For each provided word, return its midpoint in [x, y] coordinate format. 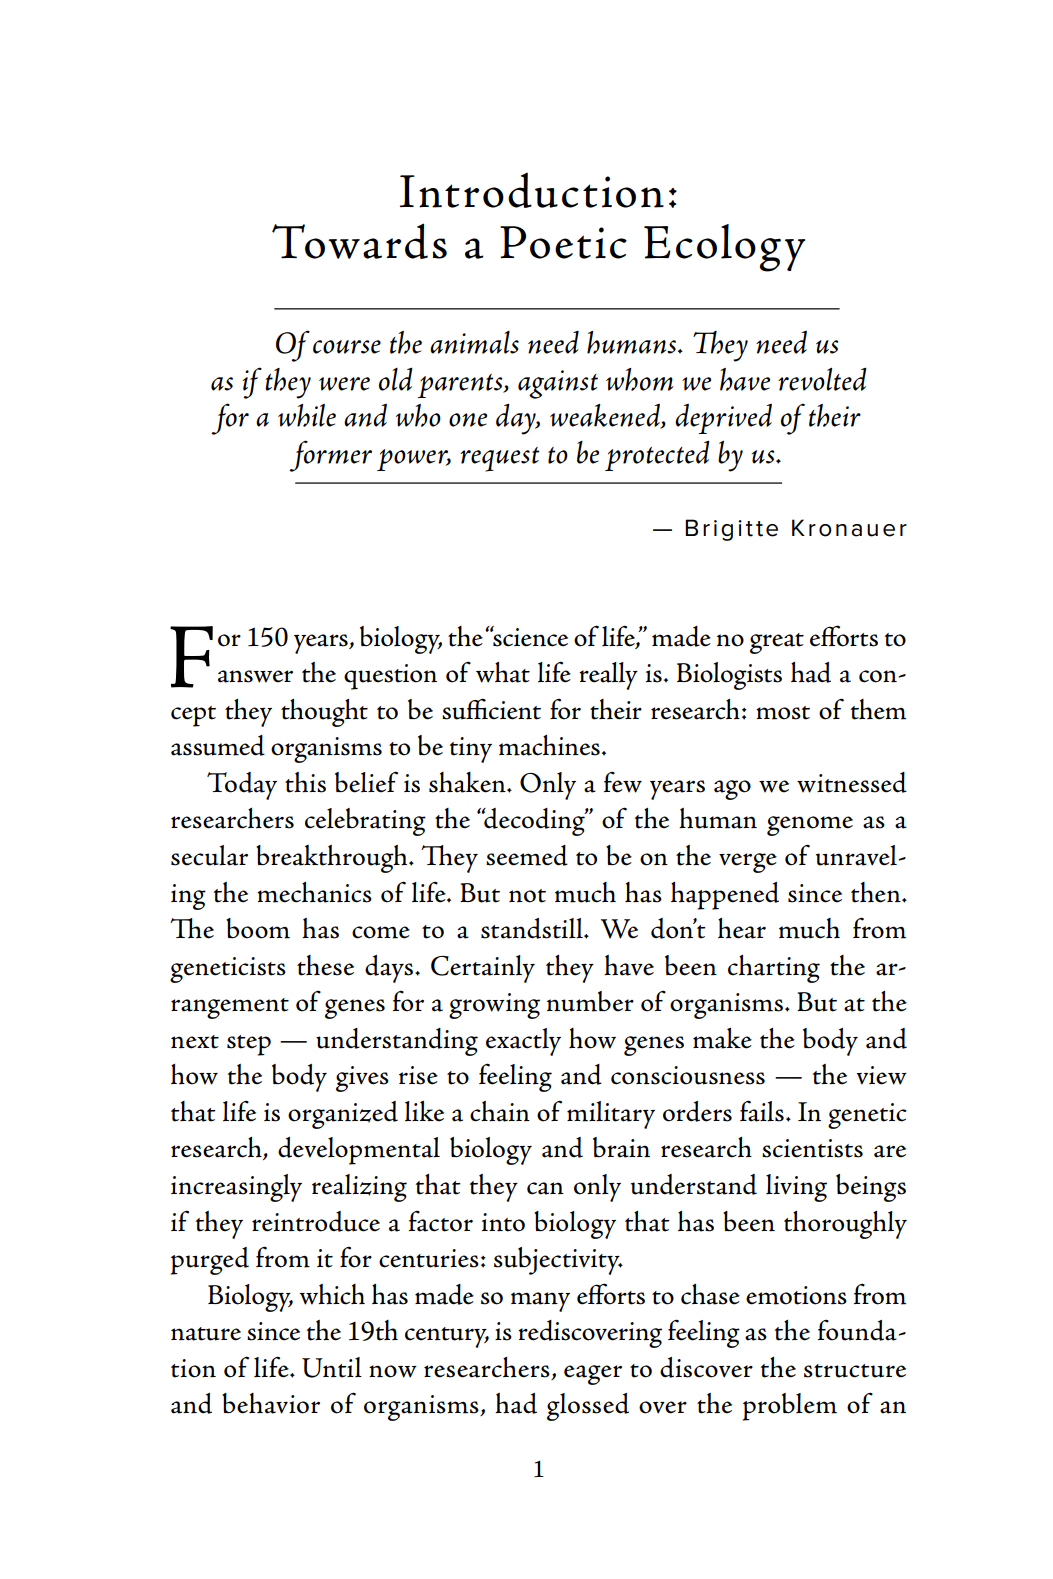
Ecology [725, 248]
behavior [271, 1403]
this [305, 782]
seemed [527, 855]
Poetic [563, 242]
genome [810, 826]
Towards [359, 241]
